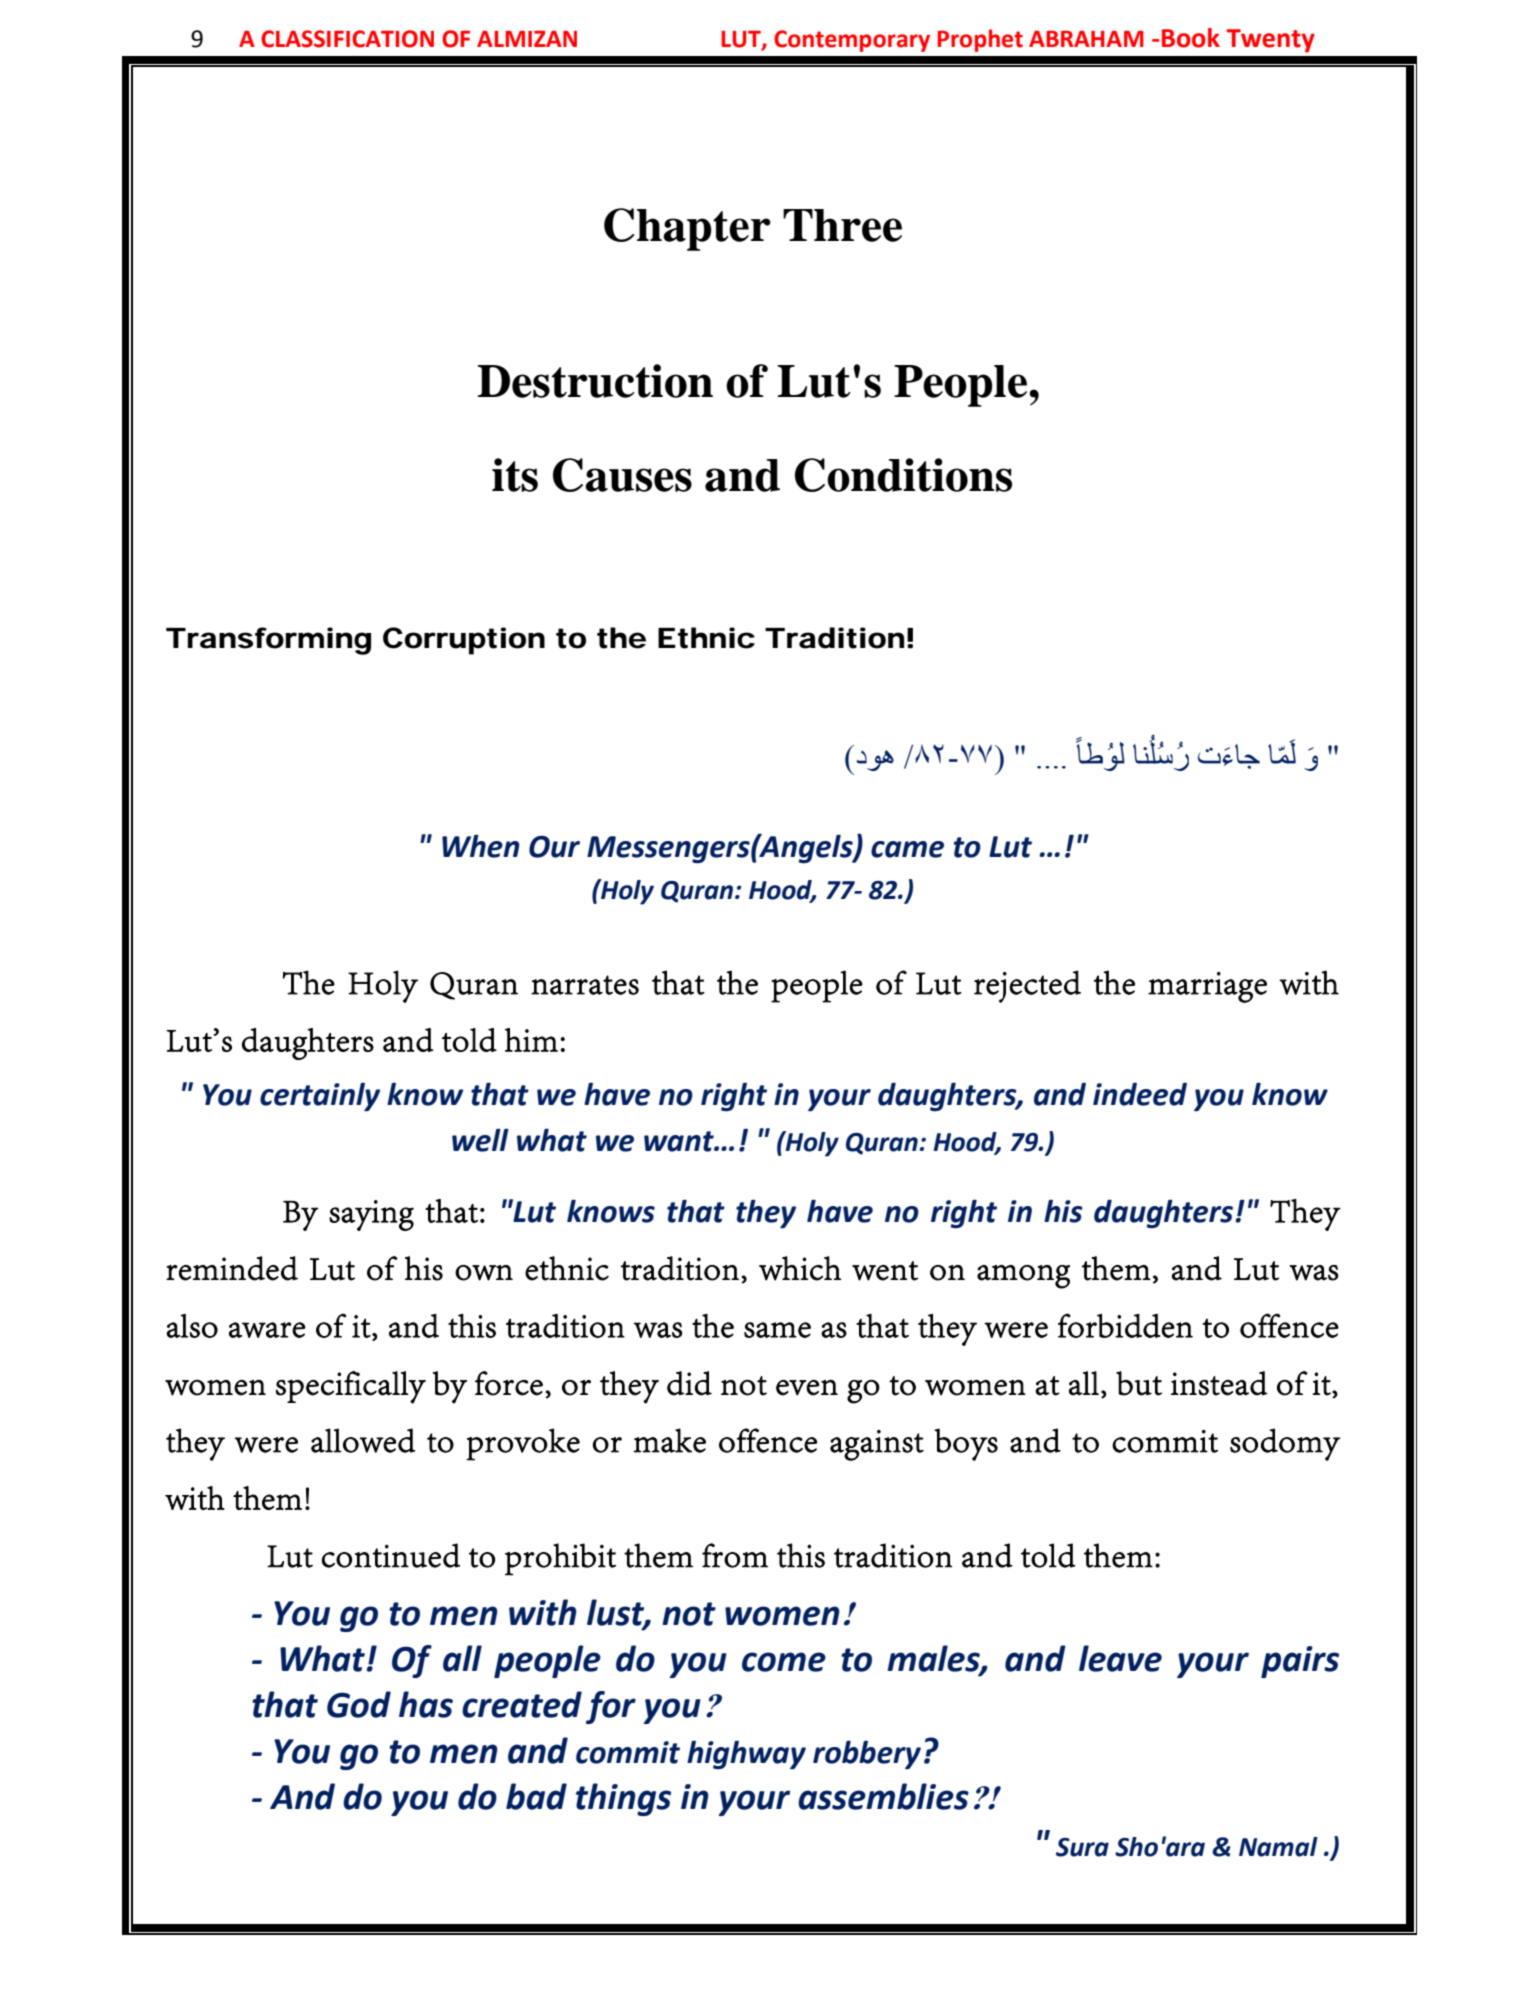 The width and height of the page is (1539, 1991). What do you see at coordinates (852, 41) in the page?
I see `Contemporary` at bounding box center [852, 41].
